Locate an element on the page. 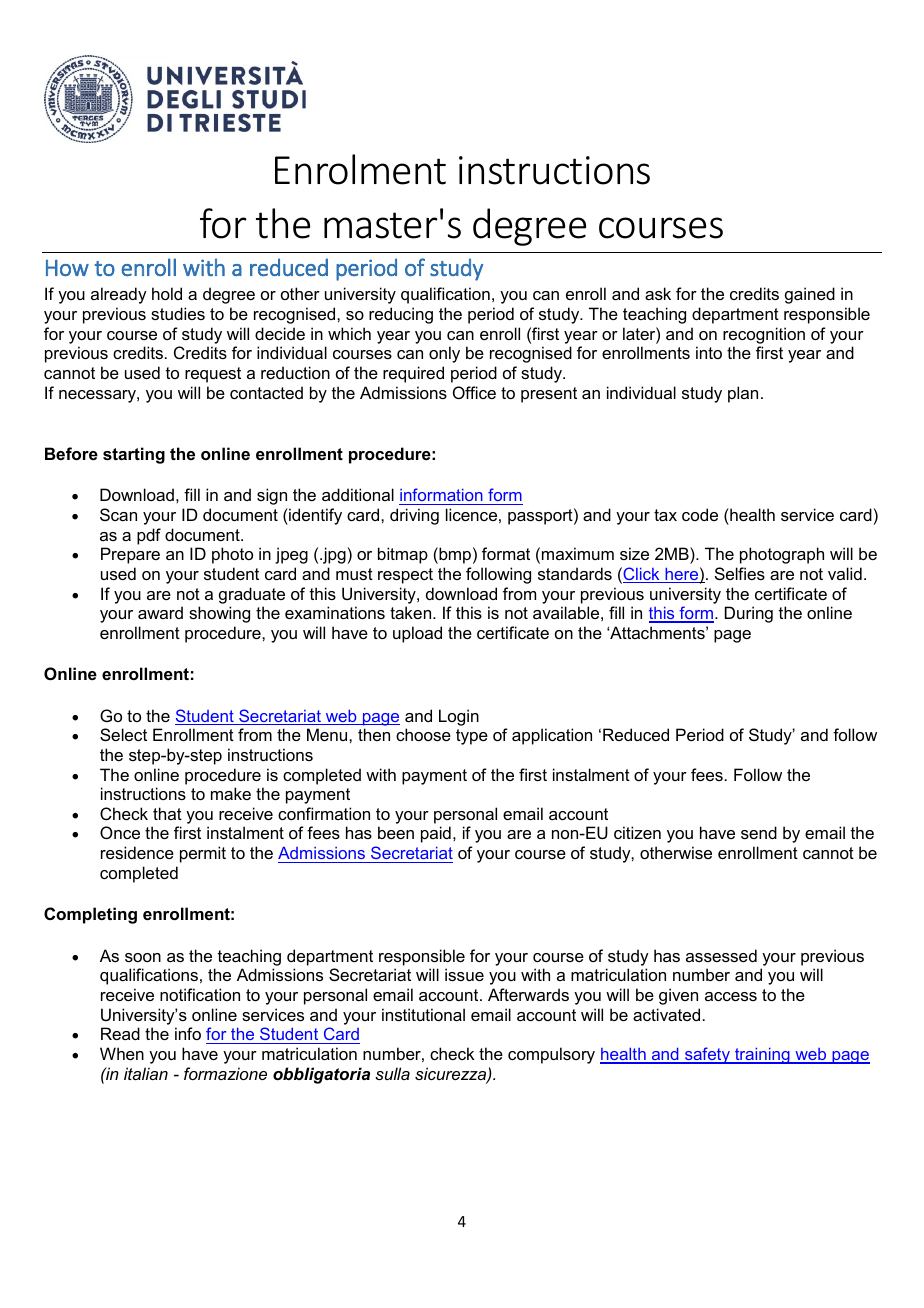 Image resolution: width=924 pixels, height=1308 pixels. institutional is located at coordinates (423, 1014).
